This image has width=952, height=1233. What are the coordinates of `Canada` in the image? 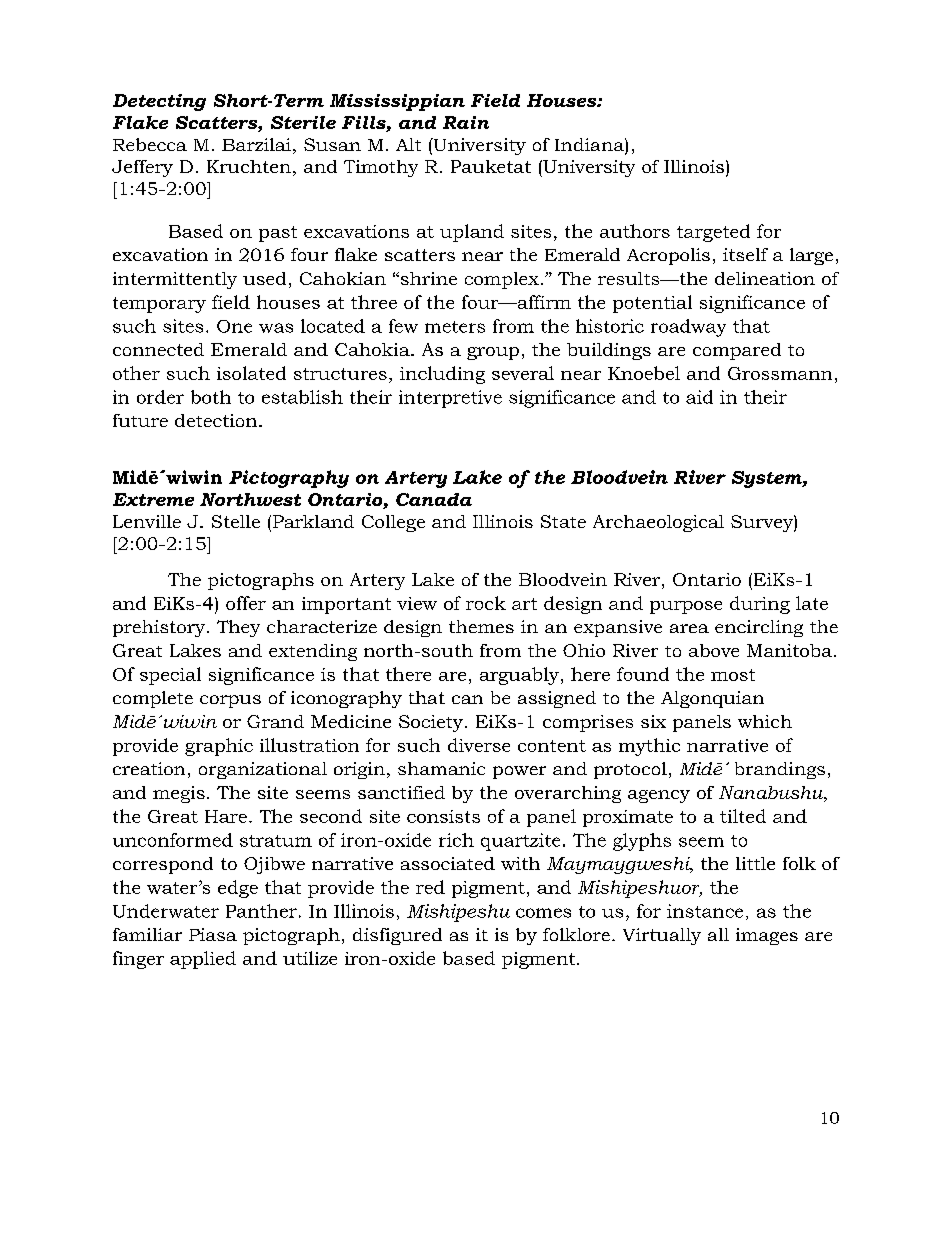 It's located at (434, 499).
